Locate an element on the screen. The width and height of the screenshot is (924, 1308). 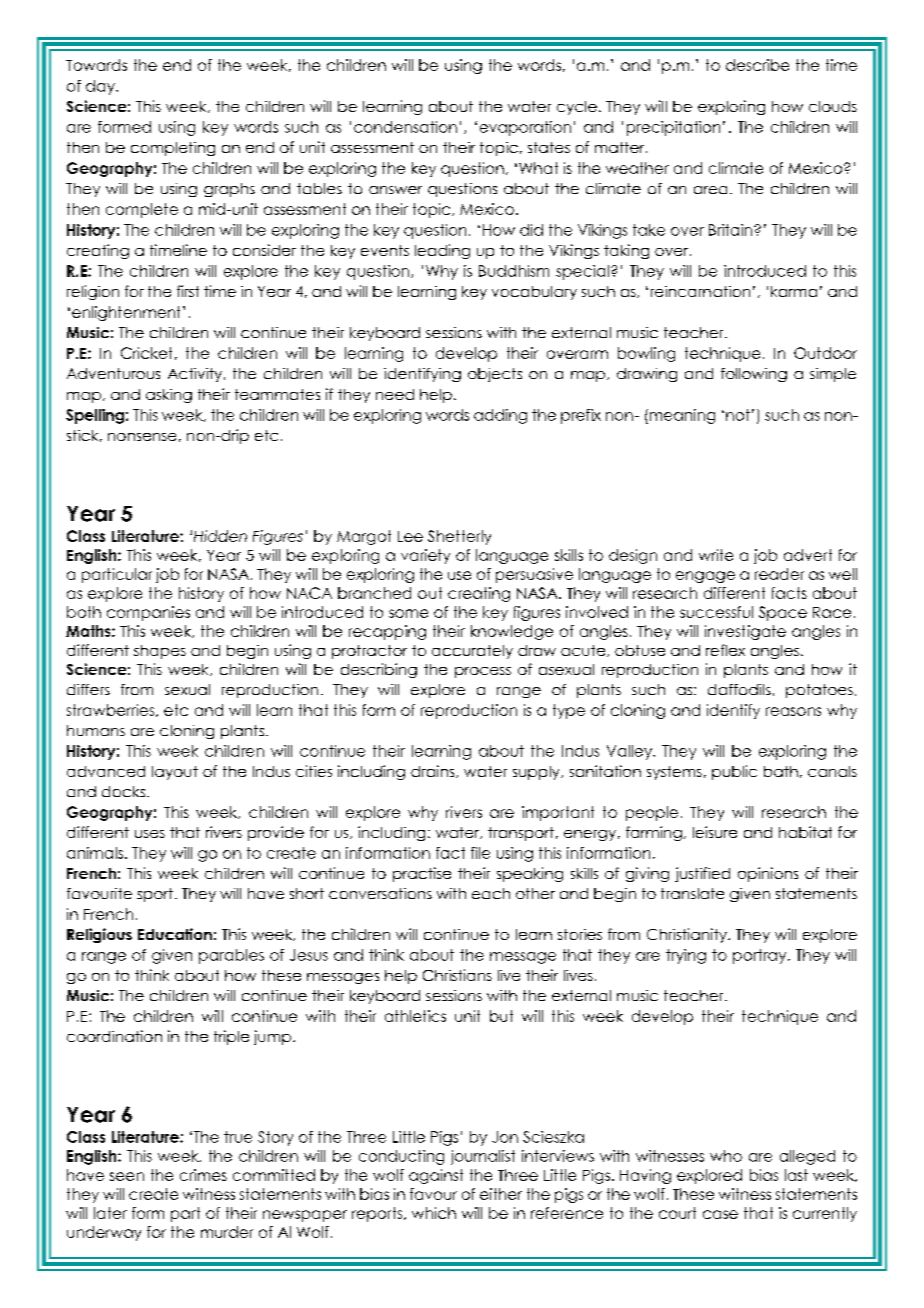
describe is located at coordinates (757, 65).
